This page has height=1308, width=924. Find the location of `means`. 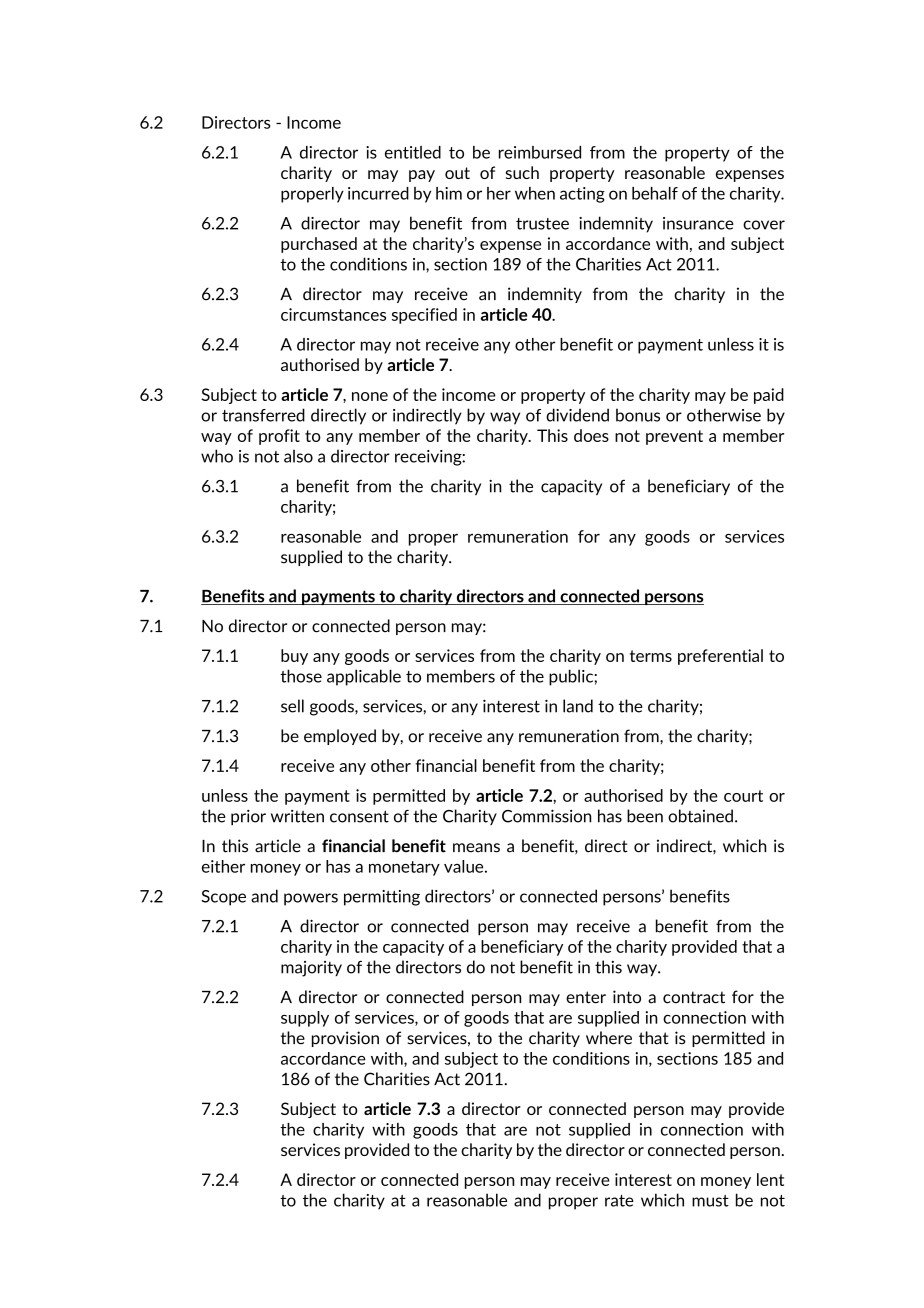

means is located at coordinates (476, 848).
